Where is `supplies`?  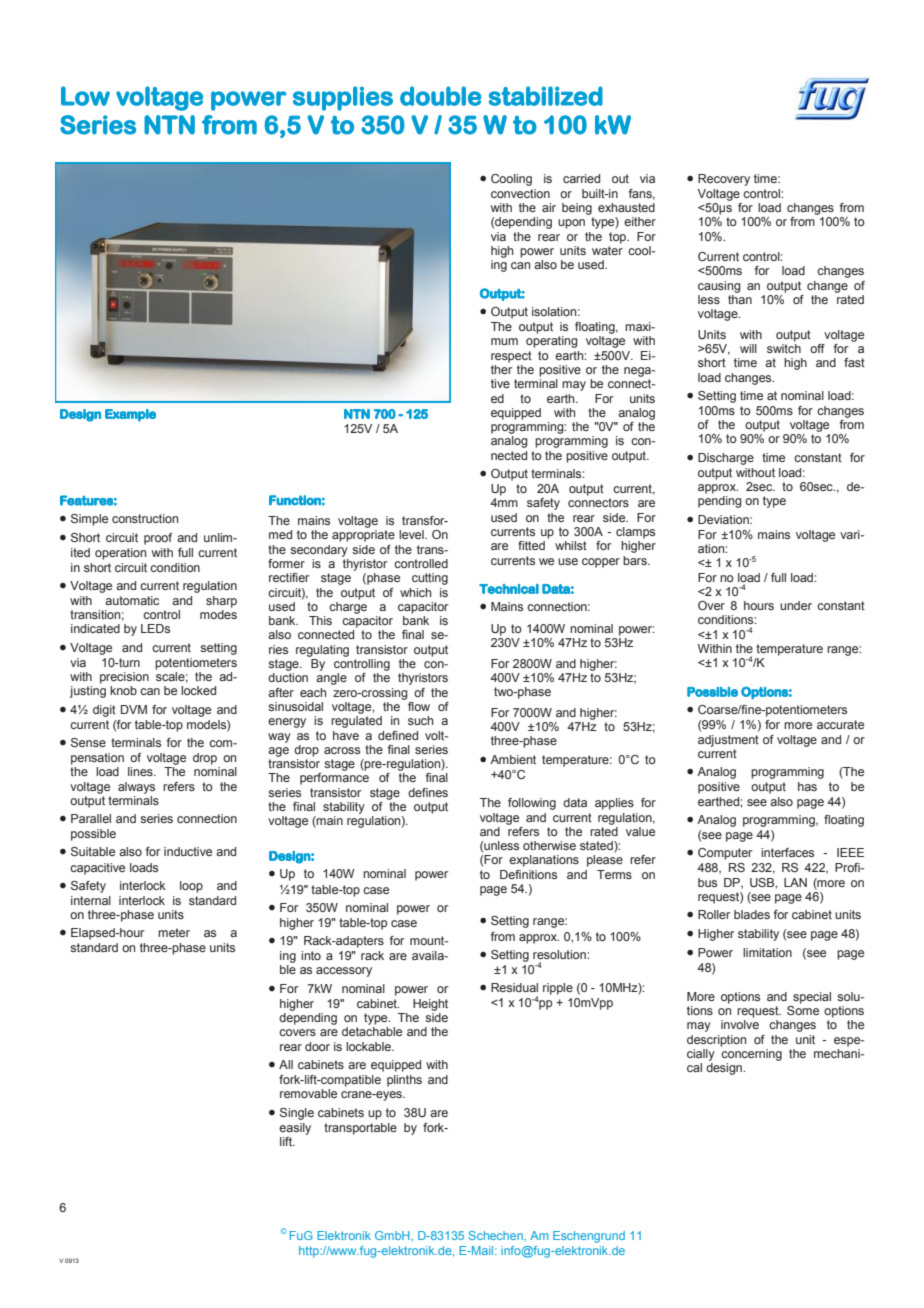
supplies is located at coordinates (343, 98).
